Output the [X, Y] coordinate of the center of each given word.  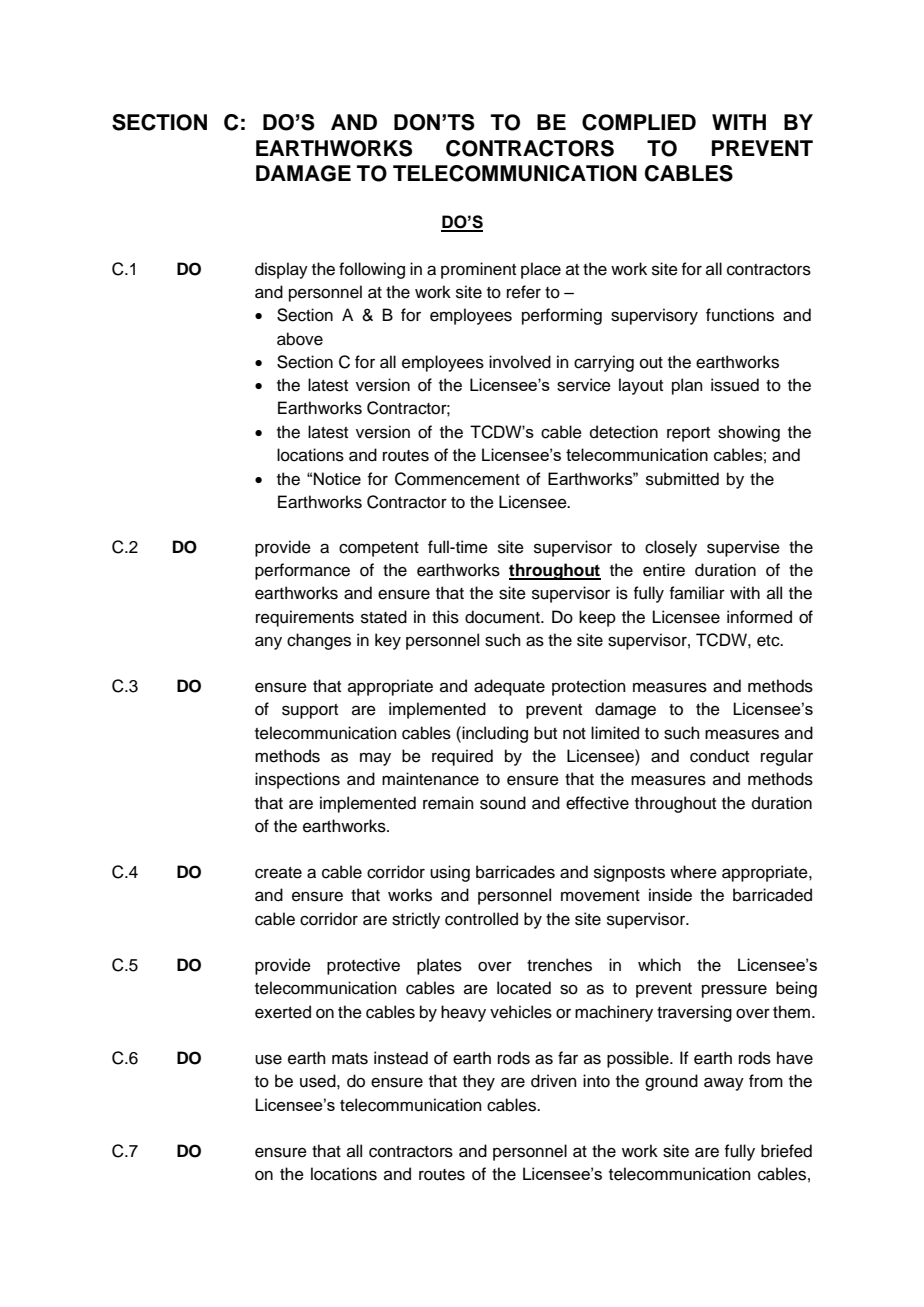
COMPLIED [639, 122]
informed [759, 617]
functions [740, 315]
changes [319, 641]
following [372, 270]
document [503, 617]
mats [350, 1059]
